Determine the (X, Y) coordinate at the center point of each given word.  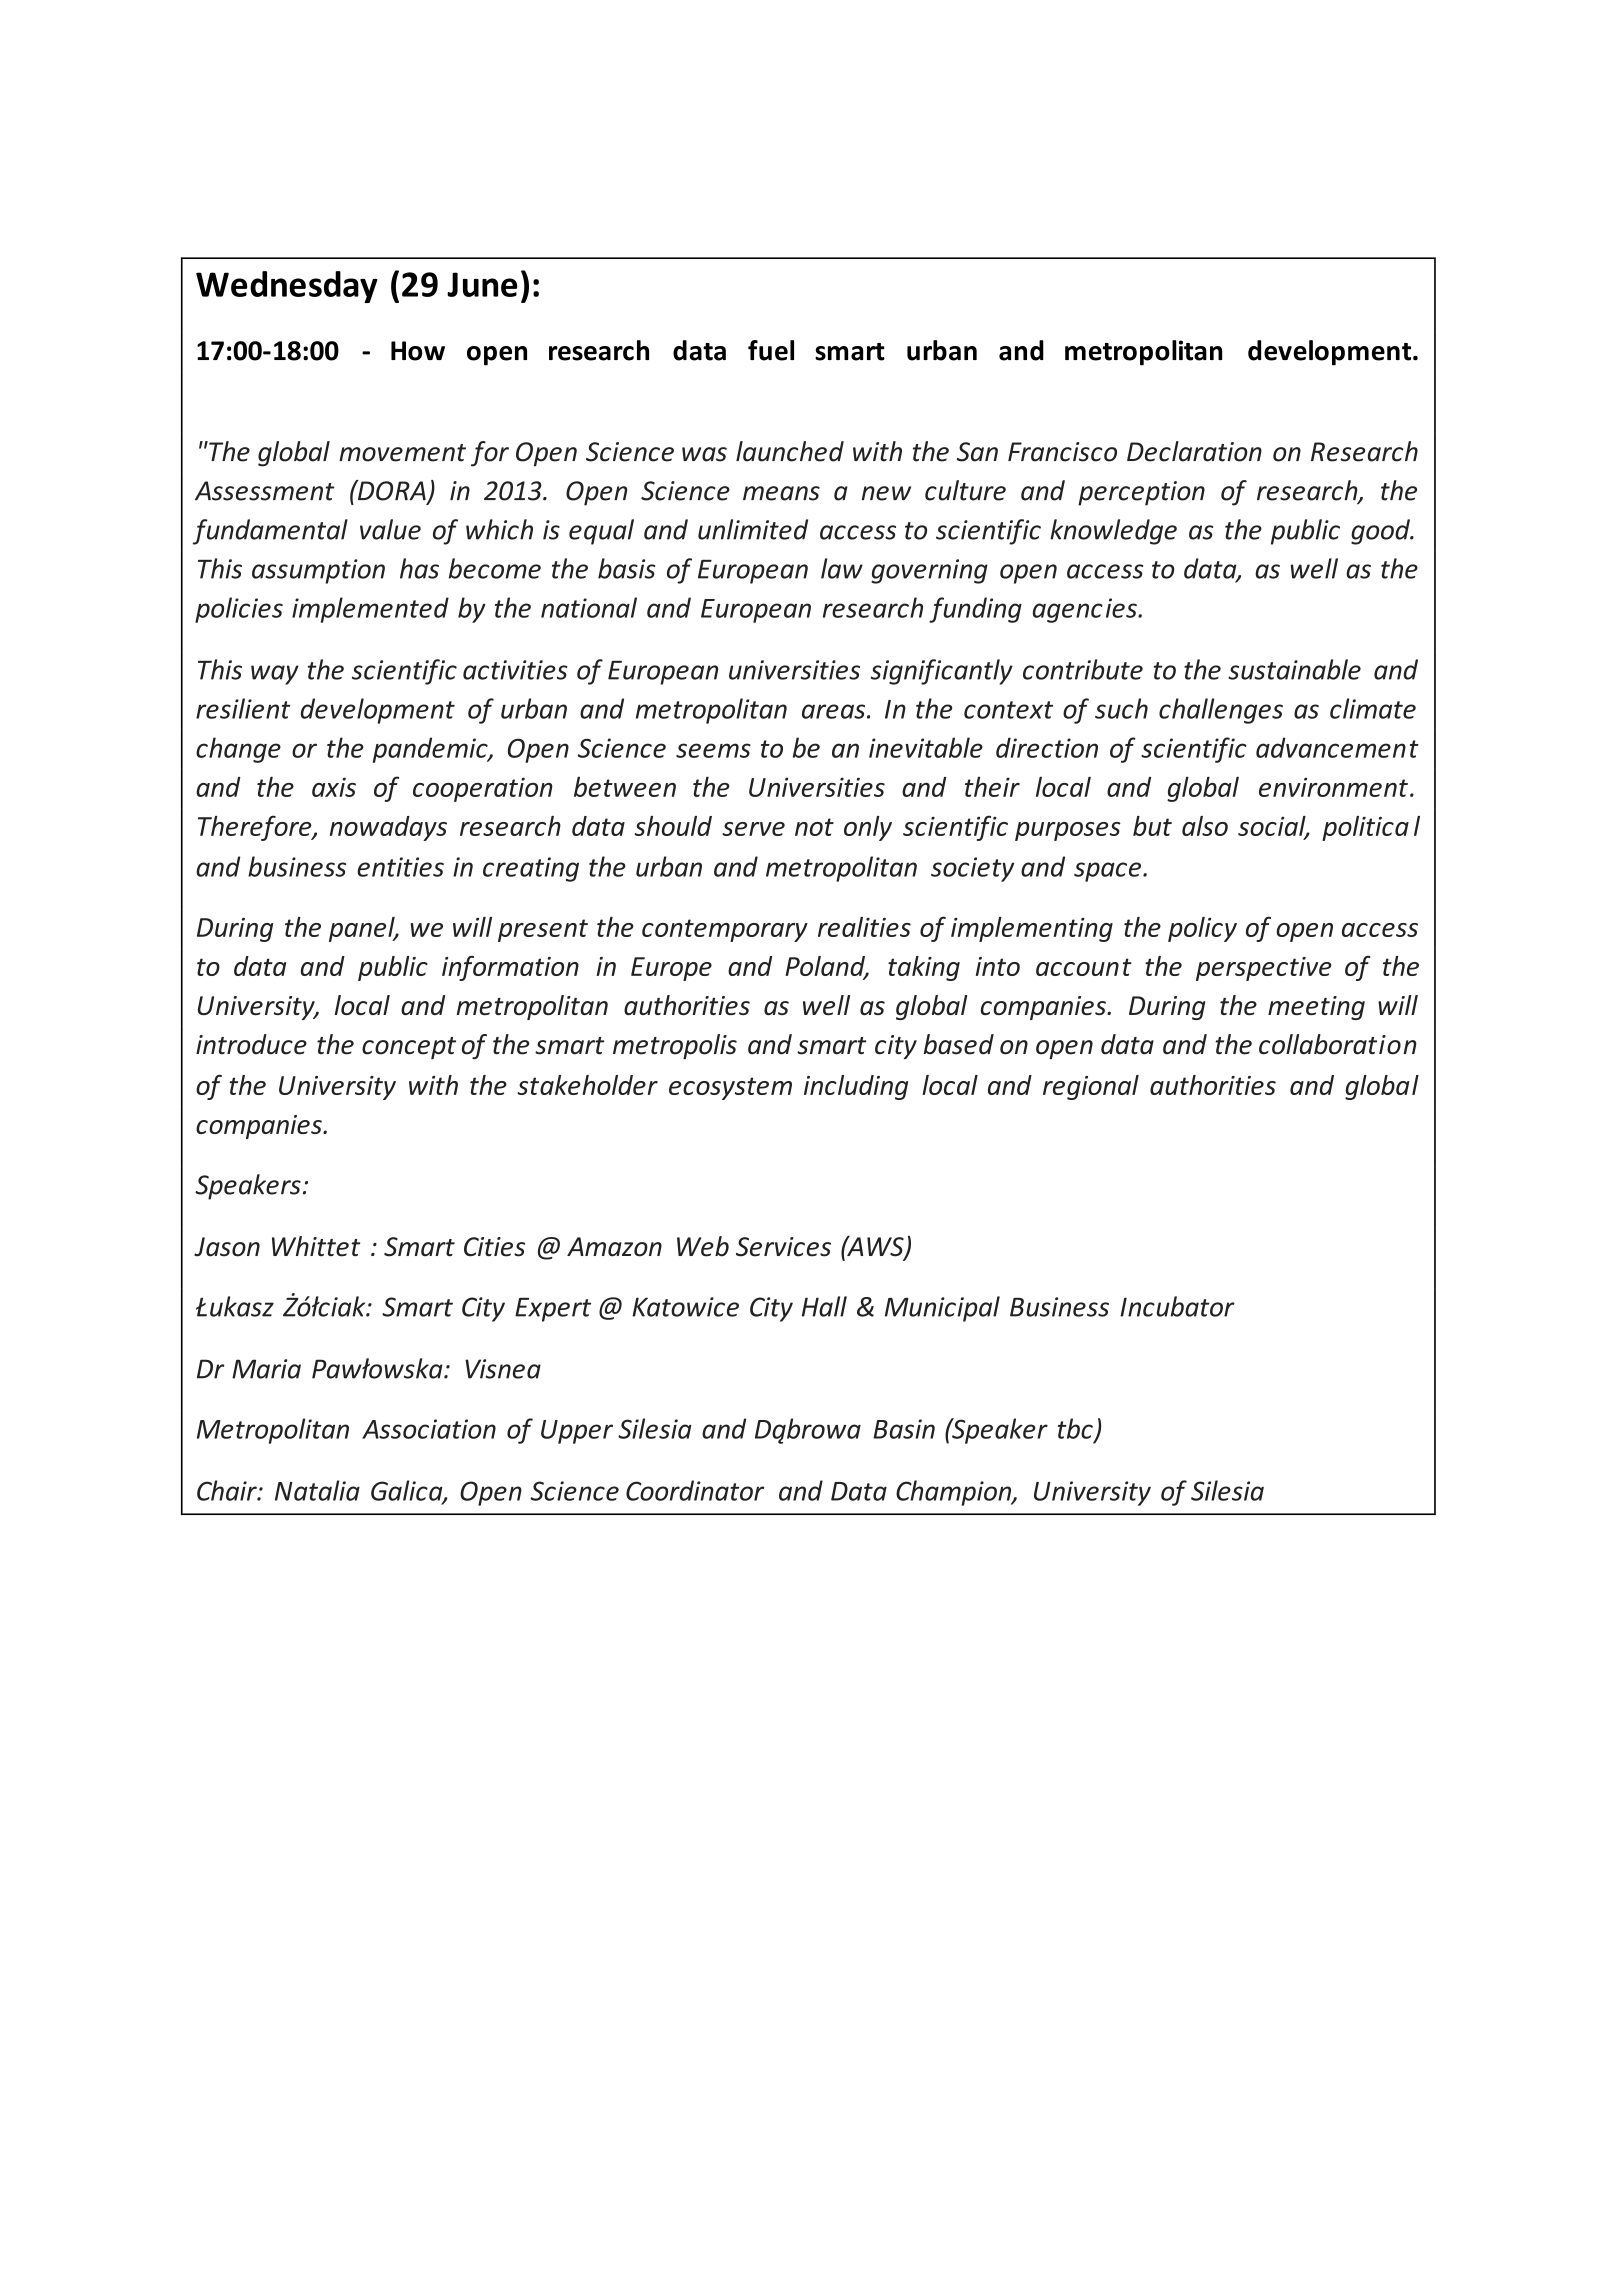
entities (400, 867)
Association (429, 1429)
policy (1202, 929)
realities (864, 927)
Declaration (1194, 451)
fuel (771, 350)
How (418, 351)
